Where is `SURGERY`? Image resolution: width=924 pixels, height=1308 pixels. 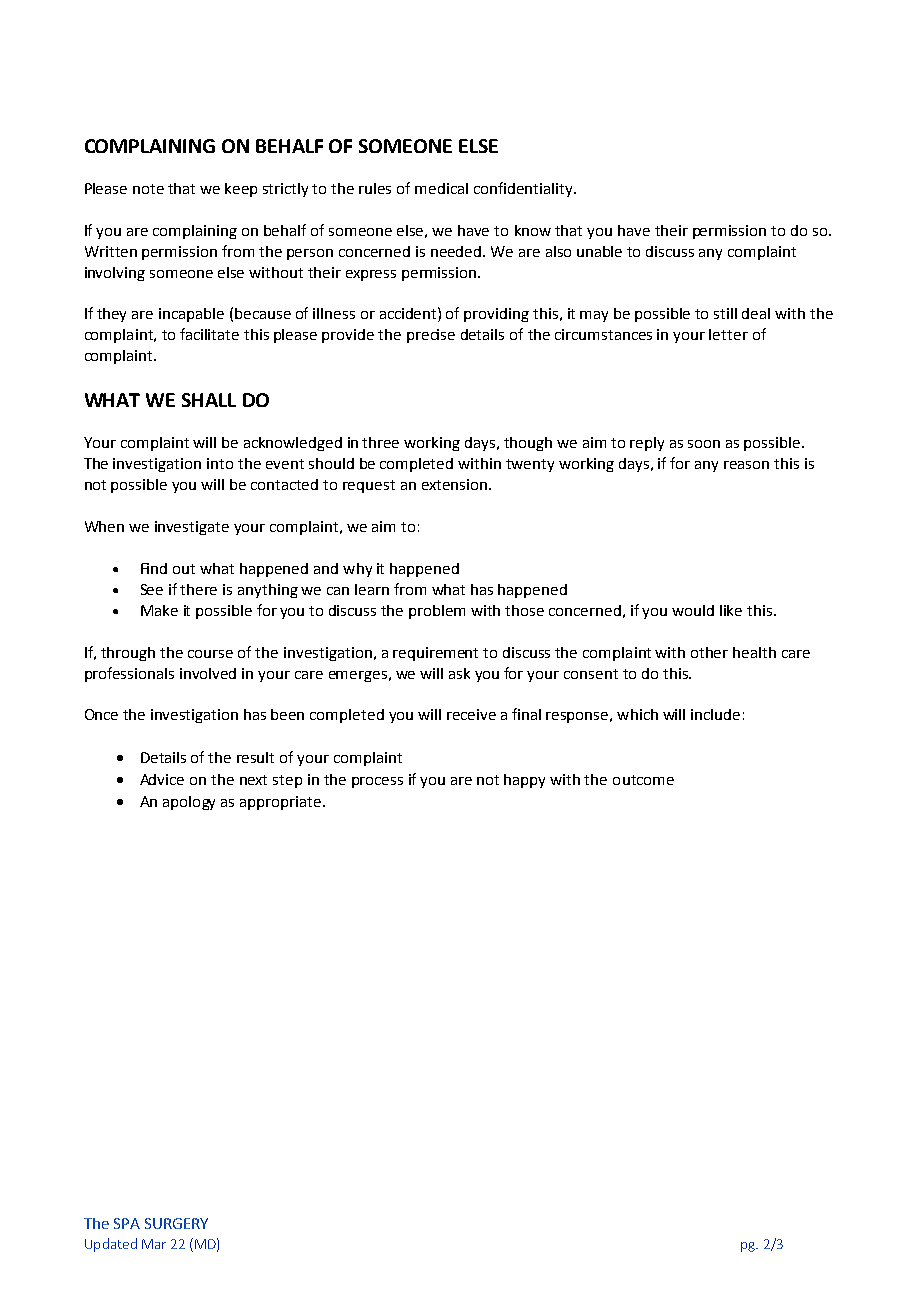 SURGERY is located at coordinates (176, 1223).
